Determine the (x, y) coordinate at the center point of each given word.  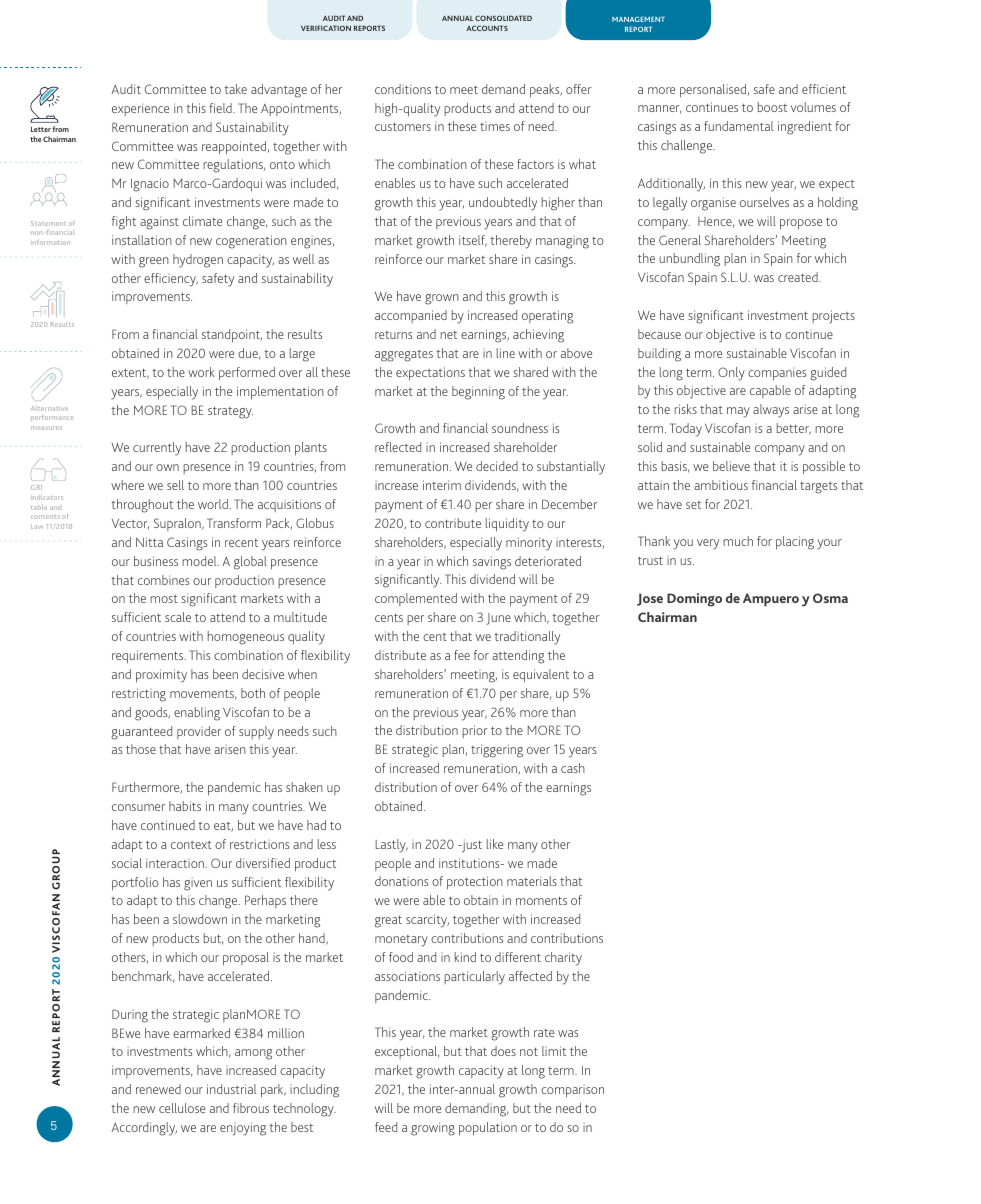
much (738, 541)
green (154, 262)
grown (442, 299)
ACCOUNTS (487, 28)
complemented (416, 599)
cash (573, 768)
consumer (138, 807)
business (156, 561)
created (799, 277)
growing (433, 1129)
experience (140, 109)
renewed (158, 1089)
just (470, 846)
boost (772, 107)
